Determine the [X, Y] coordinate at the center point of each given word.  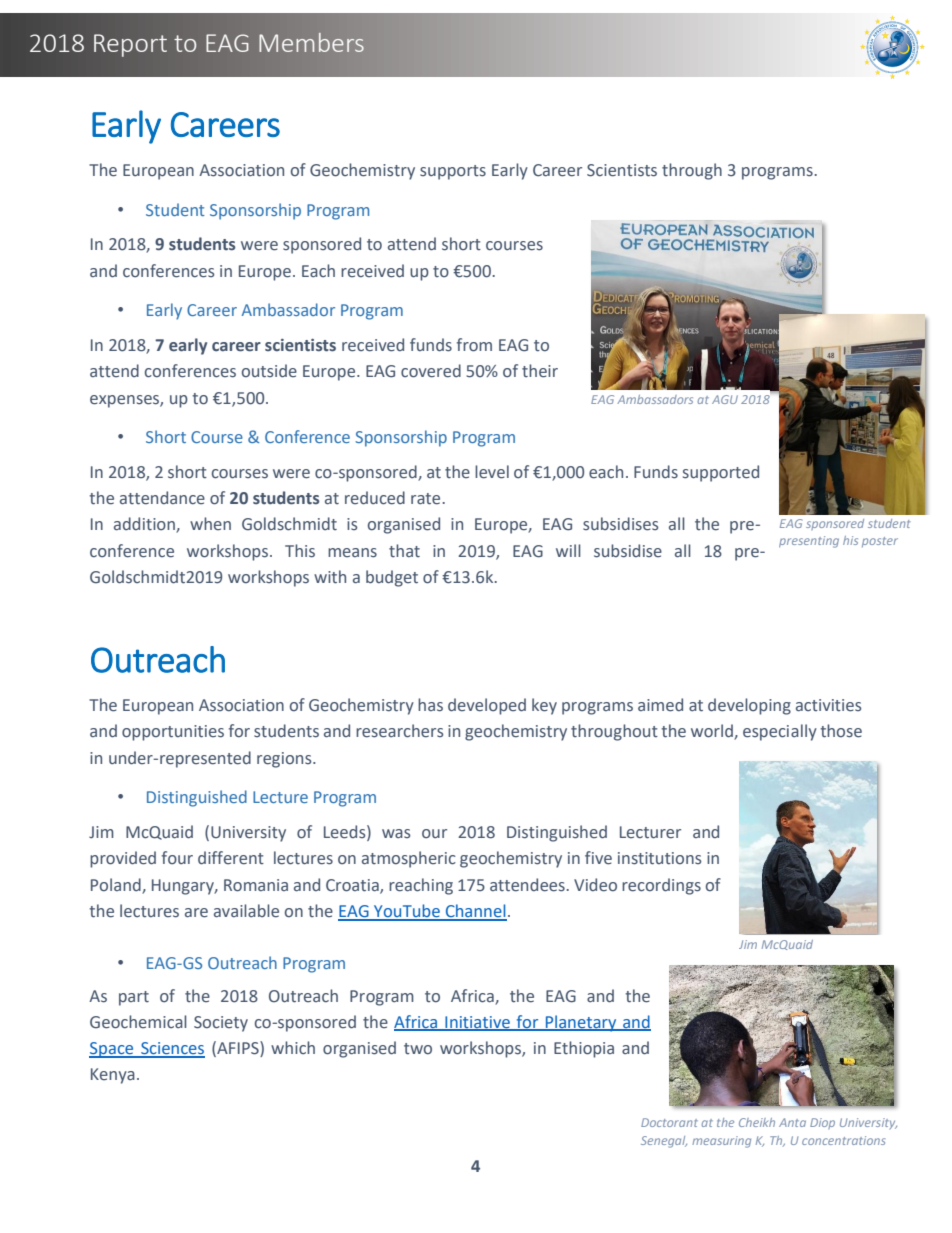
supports [453, 172]
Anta [792, 1122]
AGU [725, 399]
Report [130, 45]
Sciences [172, 1049]
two [418, 1049]
